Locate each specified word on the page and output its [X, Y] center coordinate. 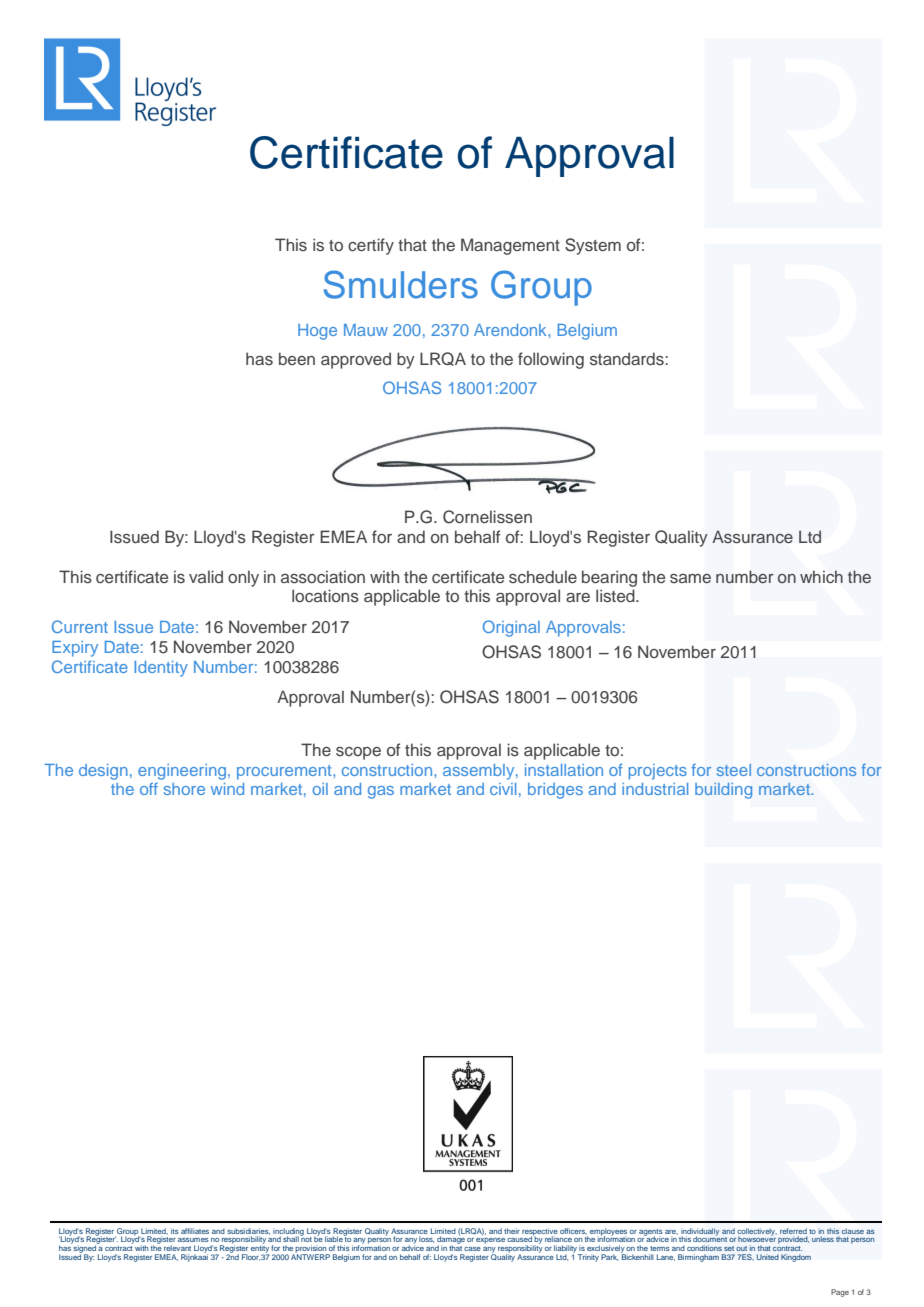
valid [206, 576]
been [297, 358]
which [821, 576]
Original [511, 628]
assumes [193, 1240]
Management [510, 246]
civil [503, 789]
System [593, 246]
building [723, 791]
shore [184, 789]
